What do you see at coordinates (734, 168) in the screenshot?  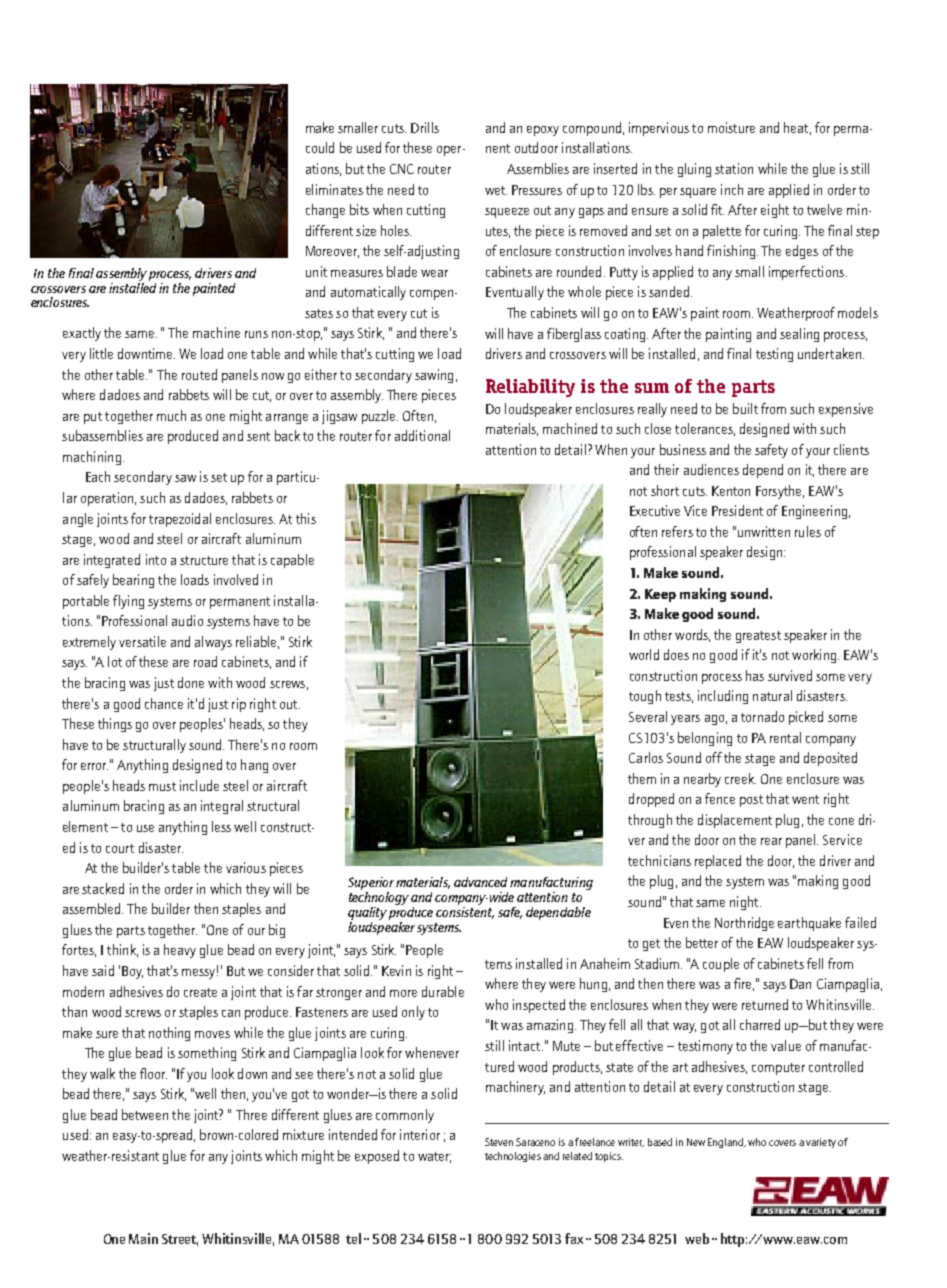 I see `station` at bounding box center [734, 168].
